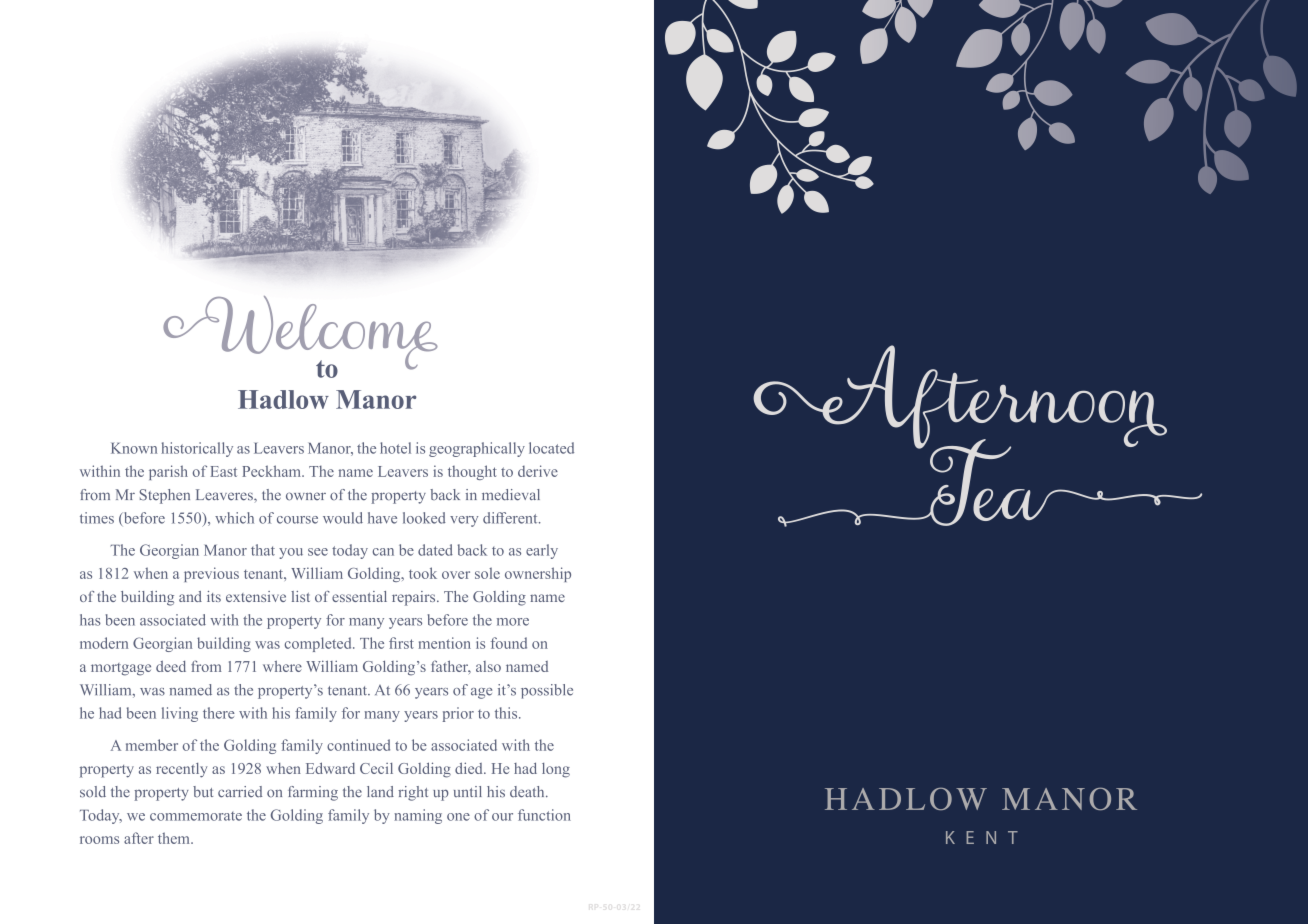  Describe the element at coordinates (395, 448) in the screenshot. I see `hotel` at that location.
